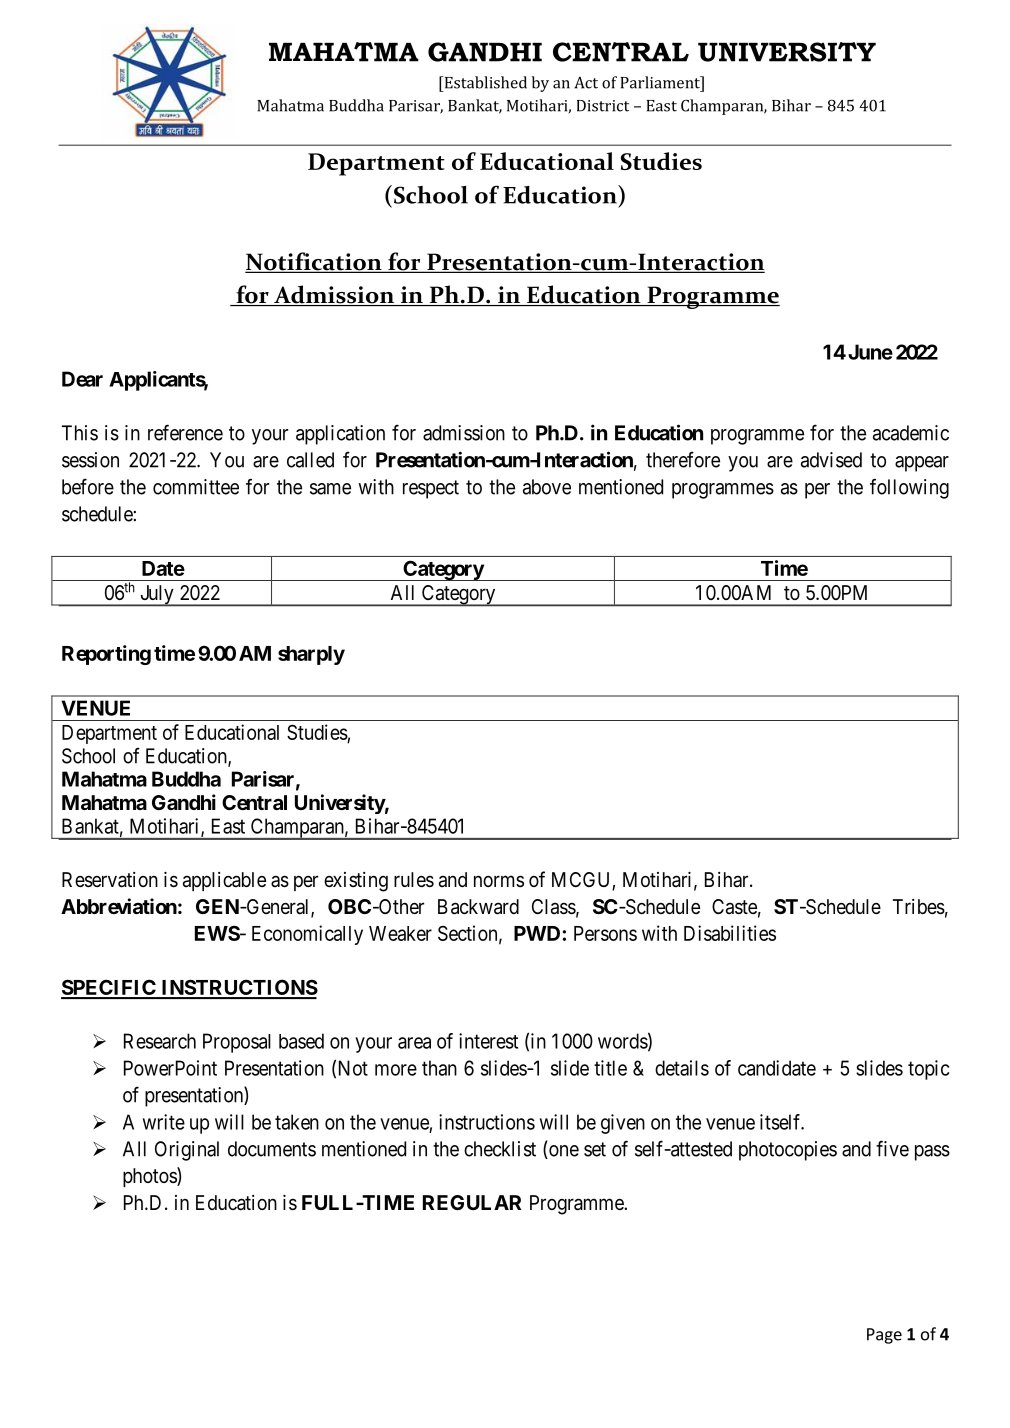  What do you see at coordinates (150, 1177) in the screenshot?
I see `photos` at bounding box center [150, 1177].
